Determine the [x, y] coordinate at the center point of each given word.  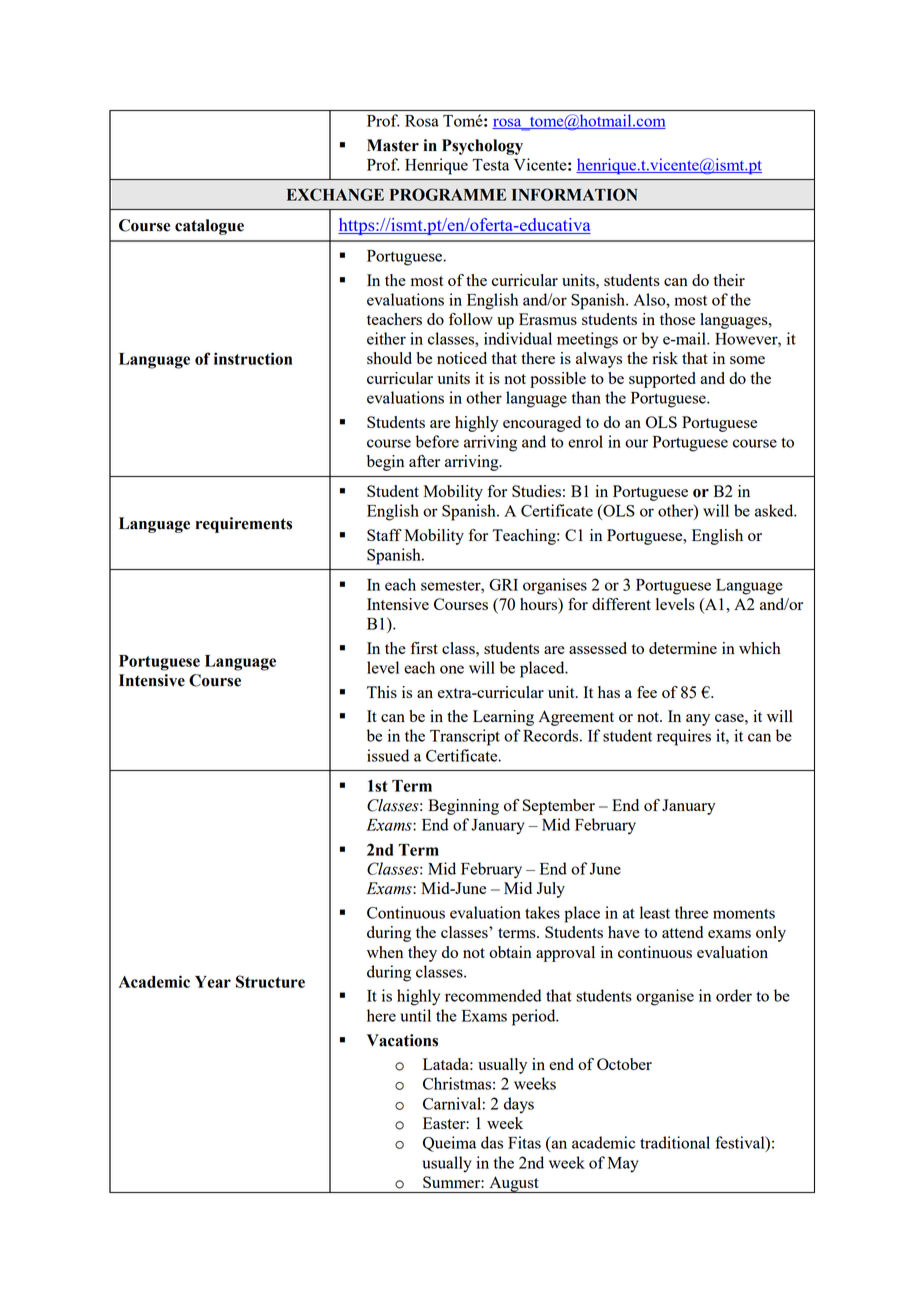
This [382, 692]
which [760, 648]
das [492, 1142]
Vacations [402, 1040]
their [729, 280]
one [452, 669]
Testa [490, 165]
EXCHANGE [335, 194]
